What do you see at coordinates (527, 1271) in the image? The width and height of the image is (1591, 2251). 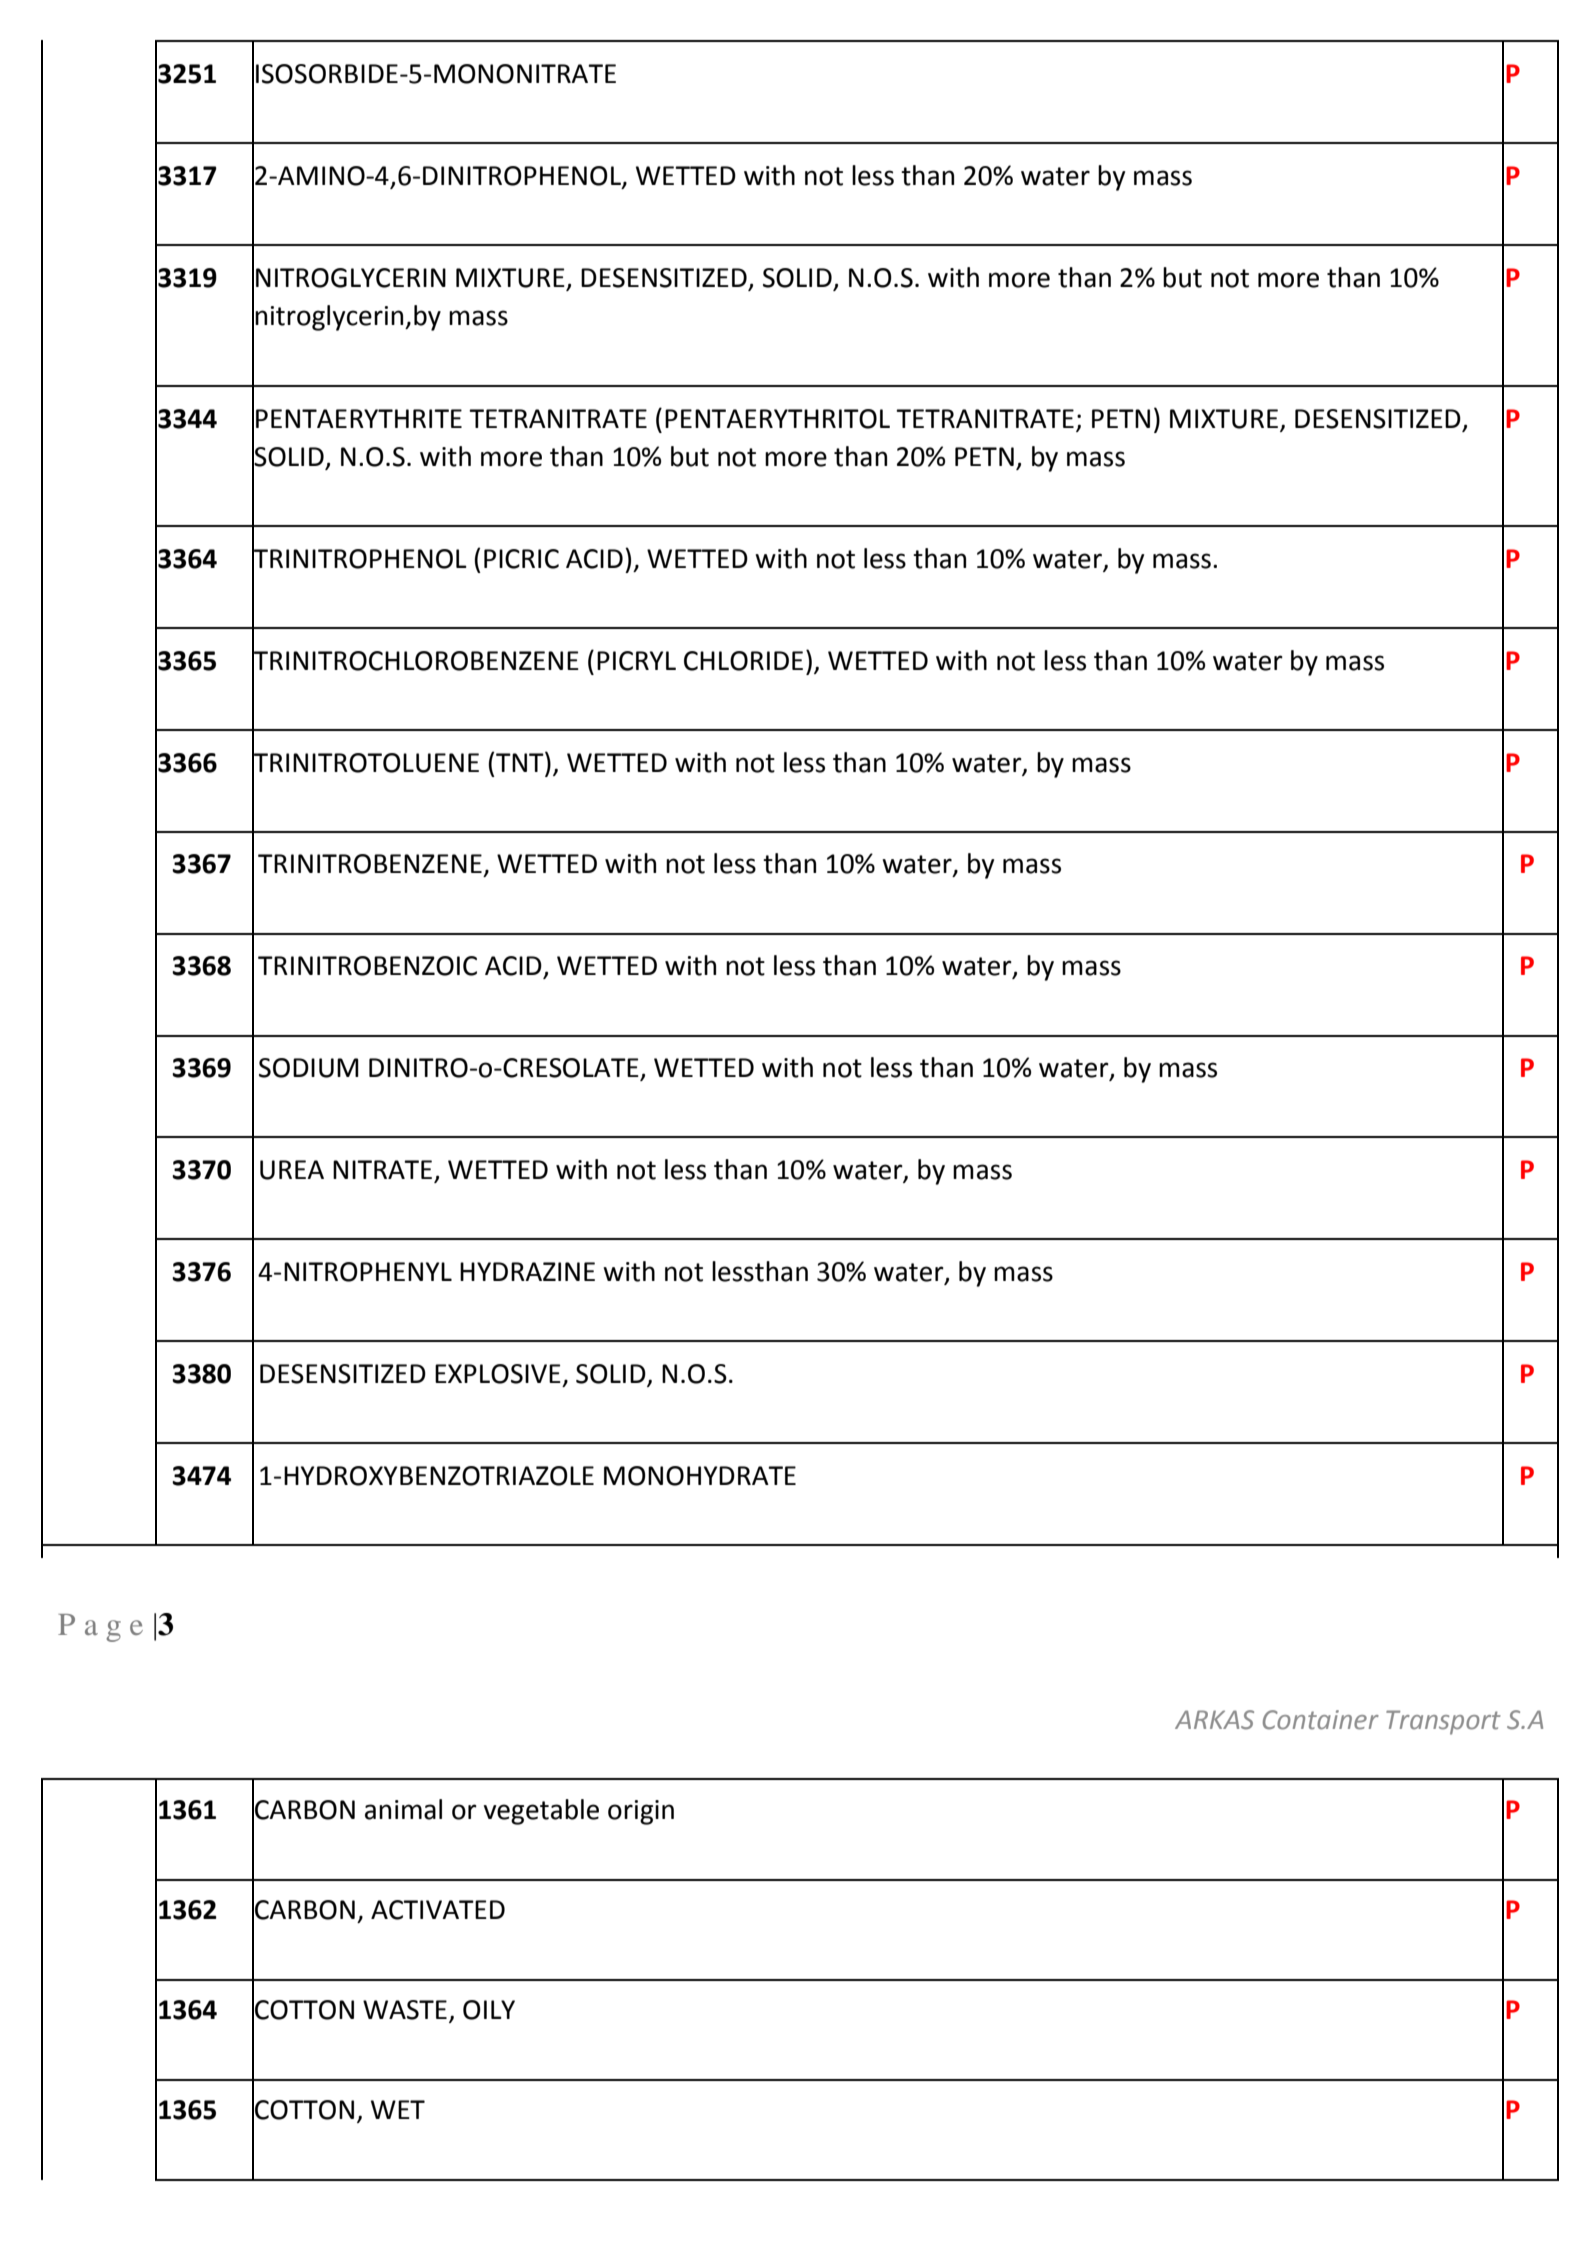 I see `HYDRAZINE` at bounding box center [527, 1271].
